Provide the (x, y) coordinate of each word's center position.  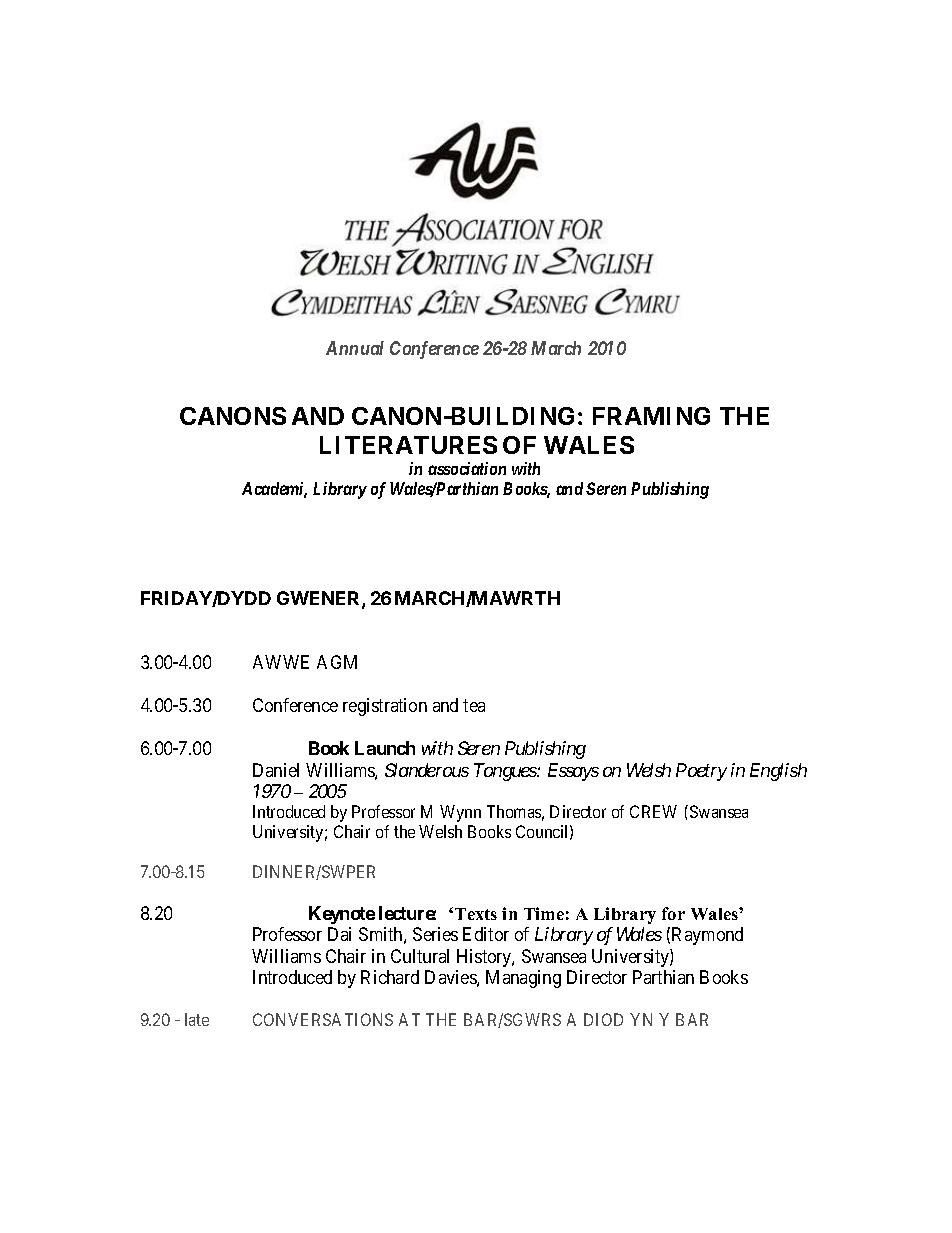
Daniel (276, 770)
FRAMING (651, 416)
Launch (385, 748)
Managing (523, 979)
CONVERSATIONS (323, 1019)
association (467, 468)
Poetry (701, 772)
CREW (653, 811)
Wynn (460, 813)
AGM (337, 662)
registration (385, 707)
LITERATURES (408, 445)
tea (474, 705)
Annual (355, 348)
